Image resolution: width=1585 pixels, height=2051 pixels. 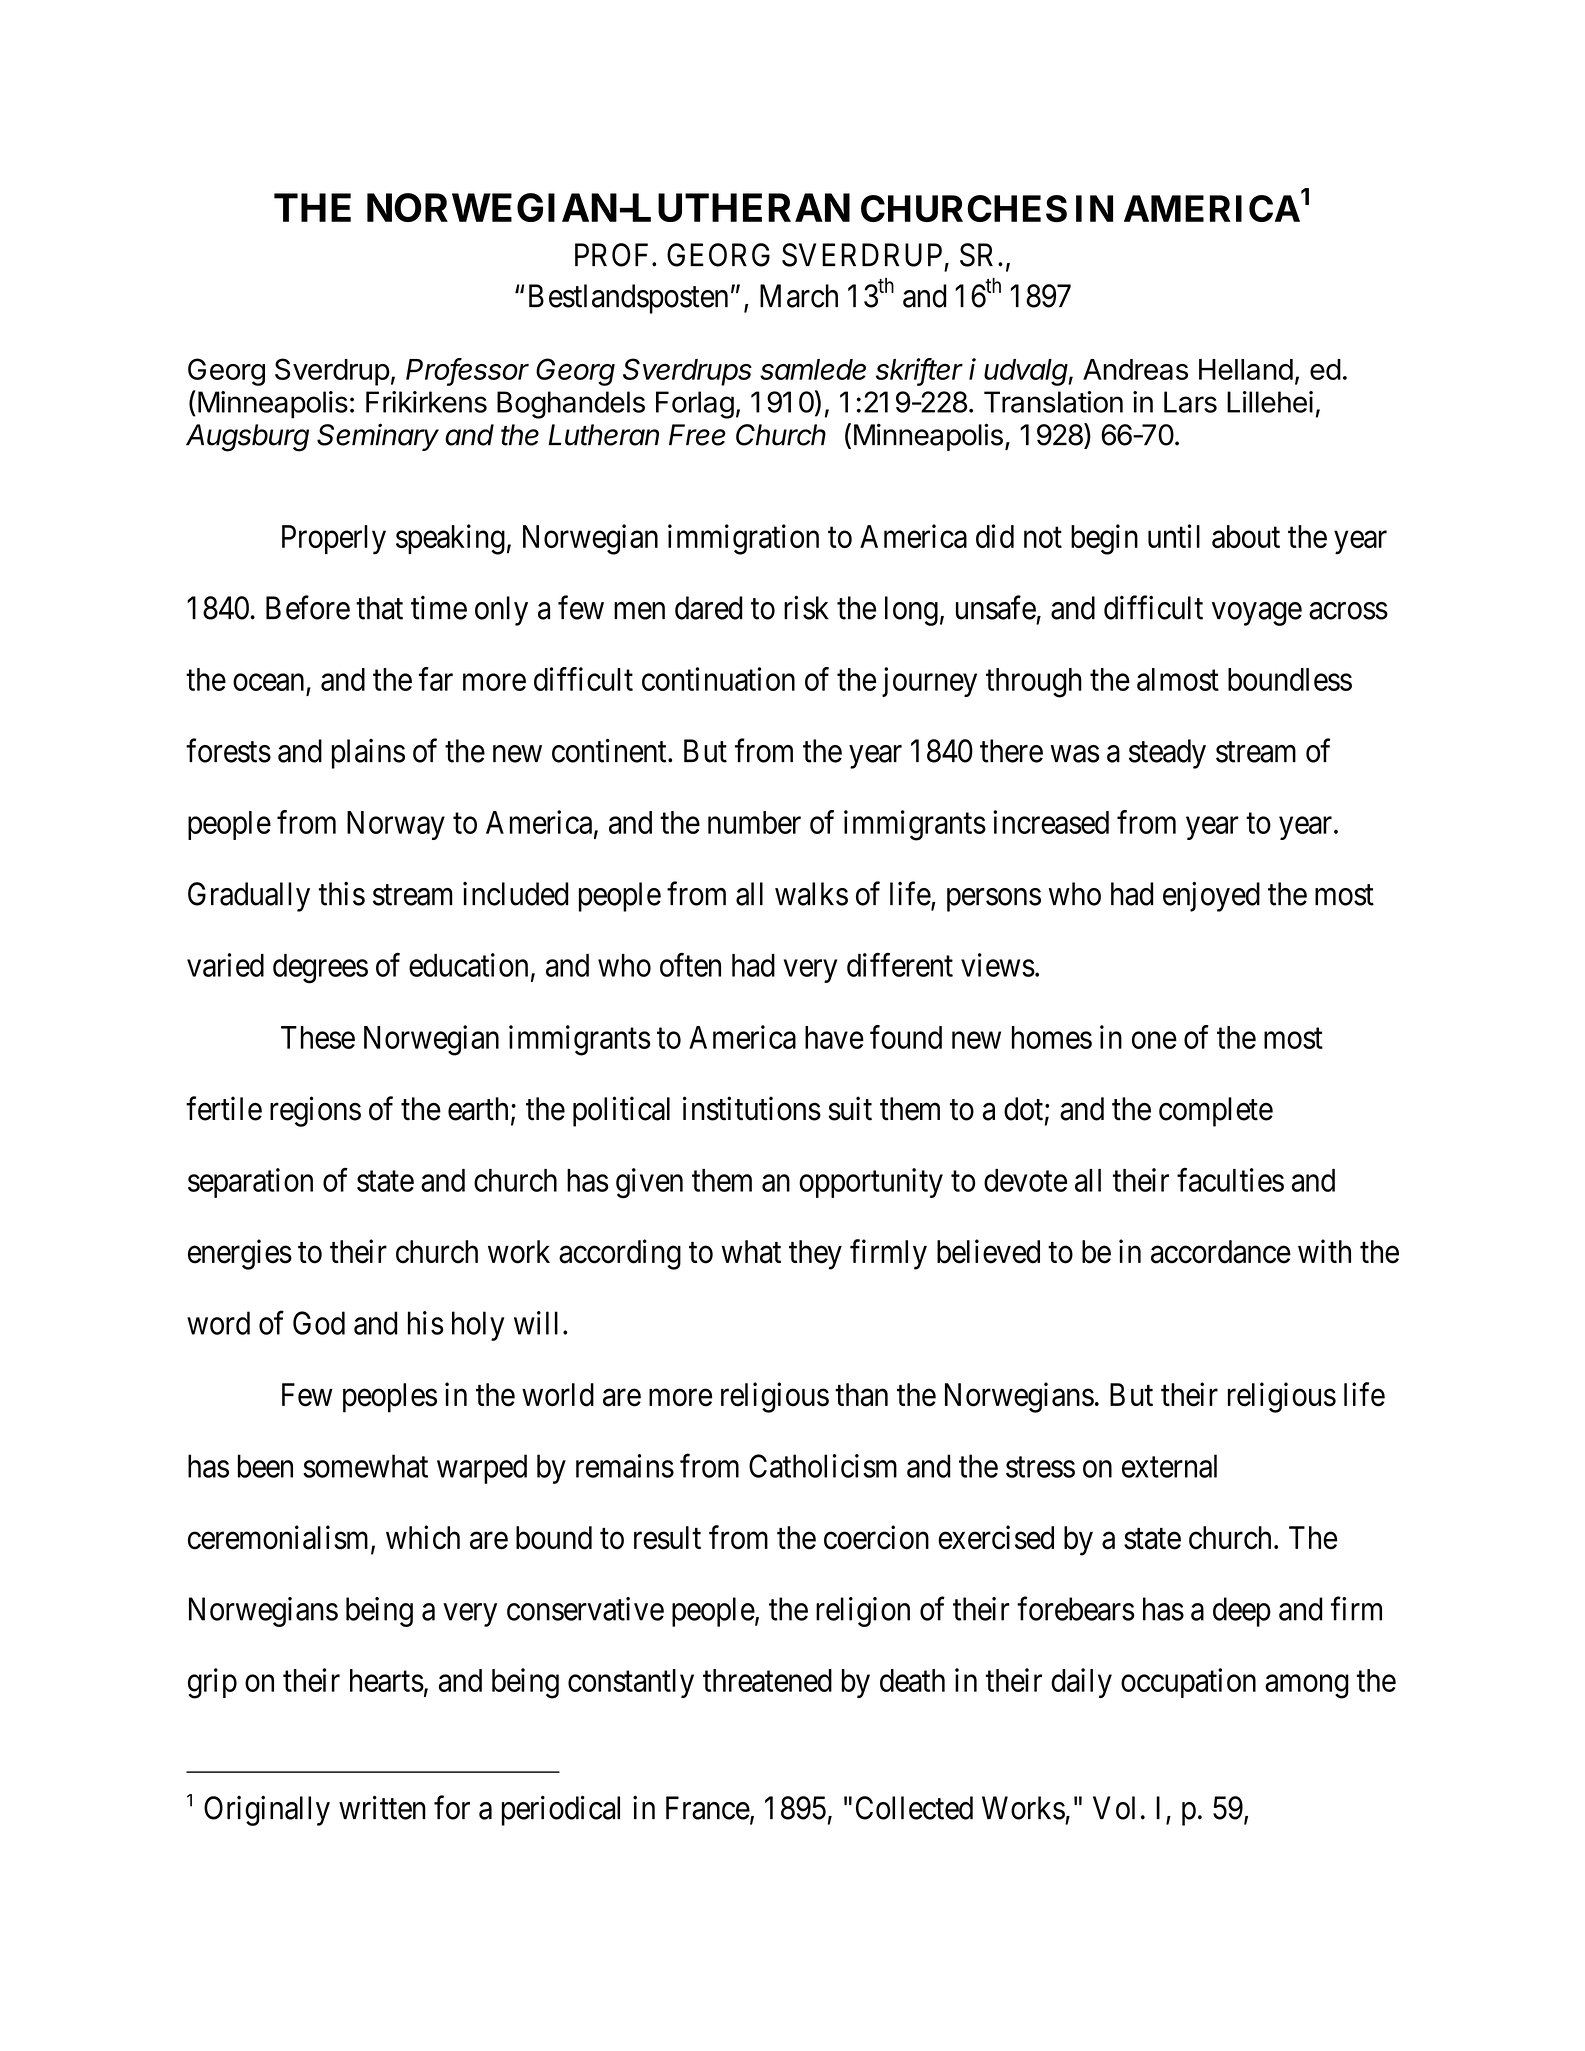 I want to click on written, so click(x=382, y=1807).
